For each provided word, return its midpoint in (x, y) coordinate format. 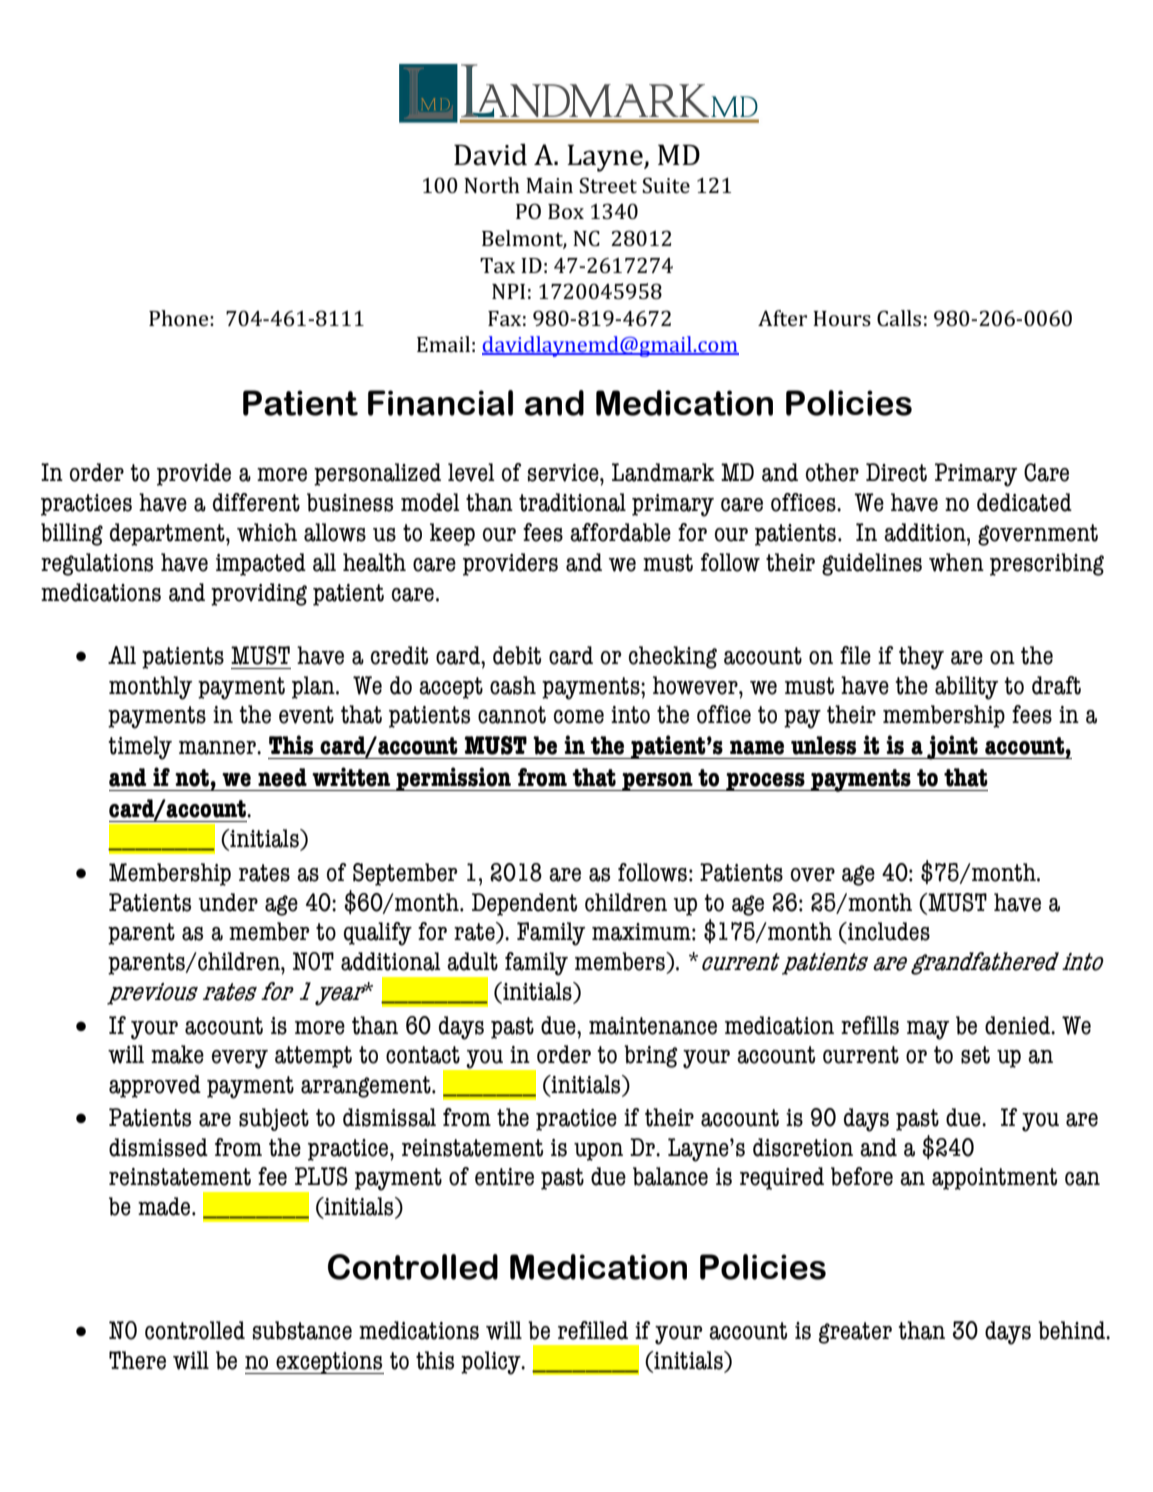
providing (259, 594)
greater (855, 1333)
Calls (899, 318)
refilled (593, 1330)
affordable (620, 532)
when (956, 562)
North (492, 185)
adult (472, 961)
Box (566, 211)
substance (302, 1330)
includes (888, 931)
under (228, 902)
